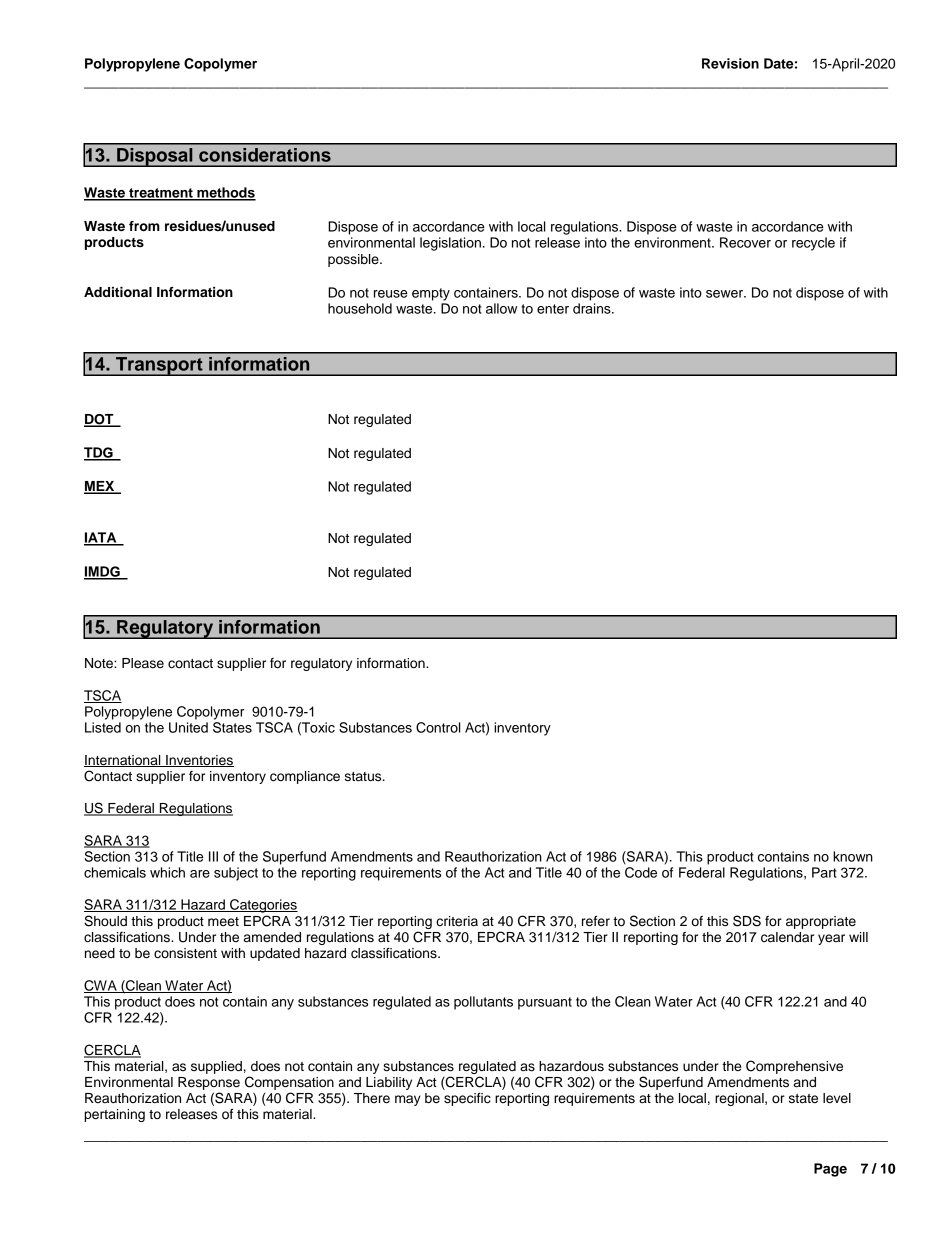 Image resolution: width=952 pixels, height=1233 pixels. Describe the element at coordinates (730, 63) in the screenshot. I see `Revision` at that location.
